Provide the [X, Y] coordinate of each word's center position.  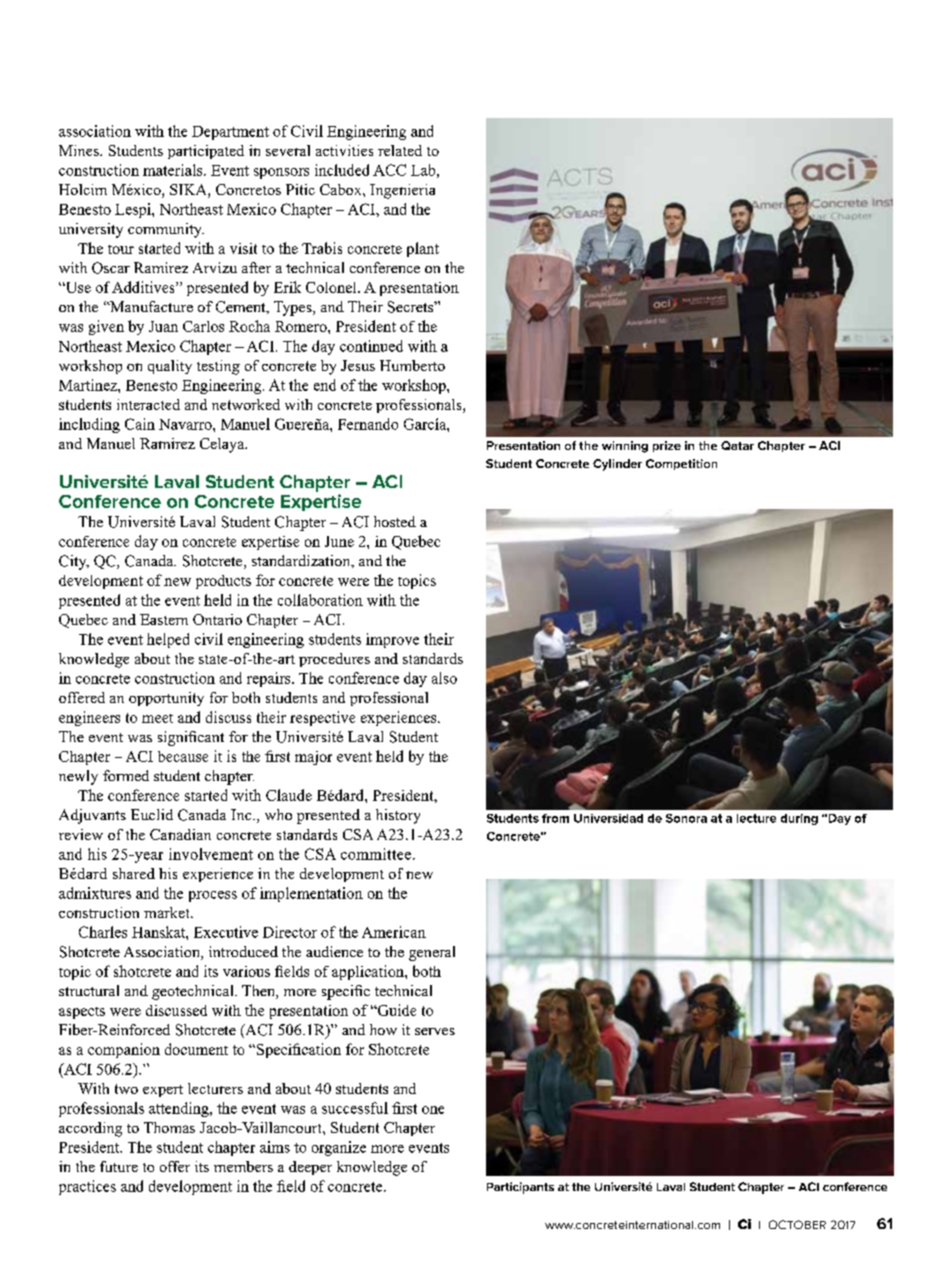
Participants [520, 1188]
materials [174, 170]
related [400, 150]
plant [423, 249]
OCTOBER [797, 1224]
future [119, 1166]
